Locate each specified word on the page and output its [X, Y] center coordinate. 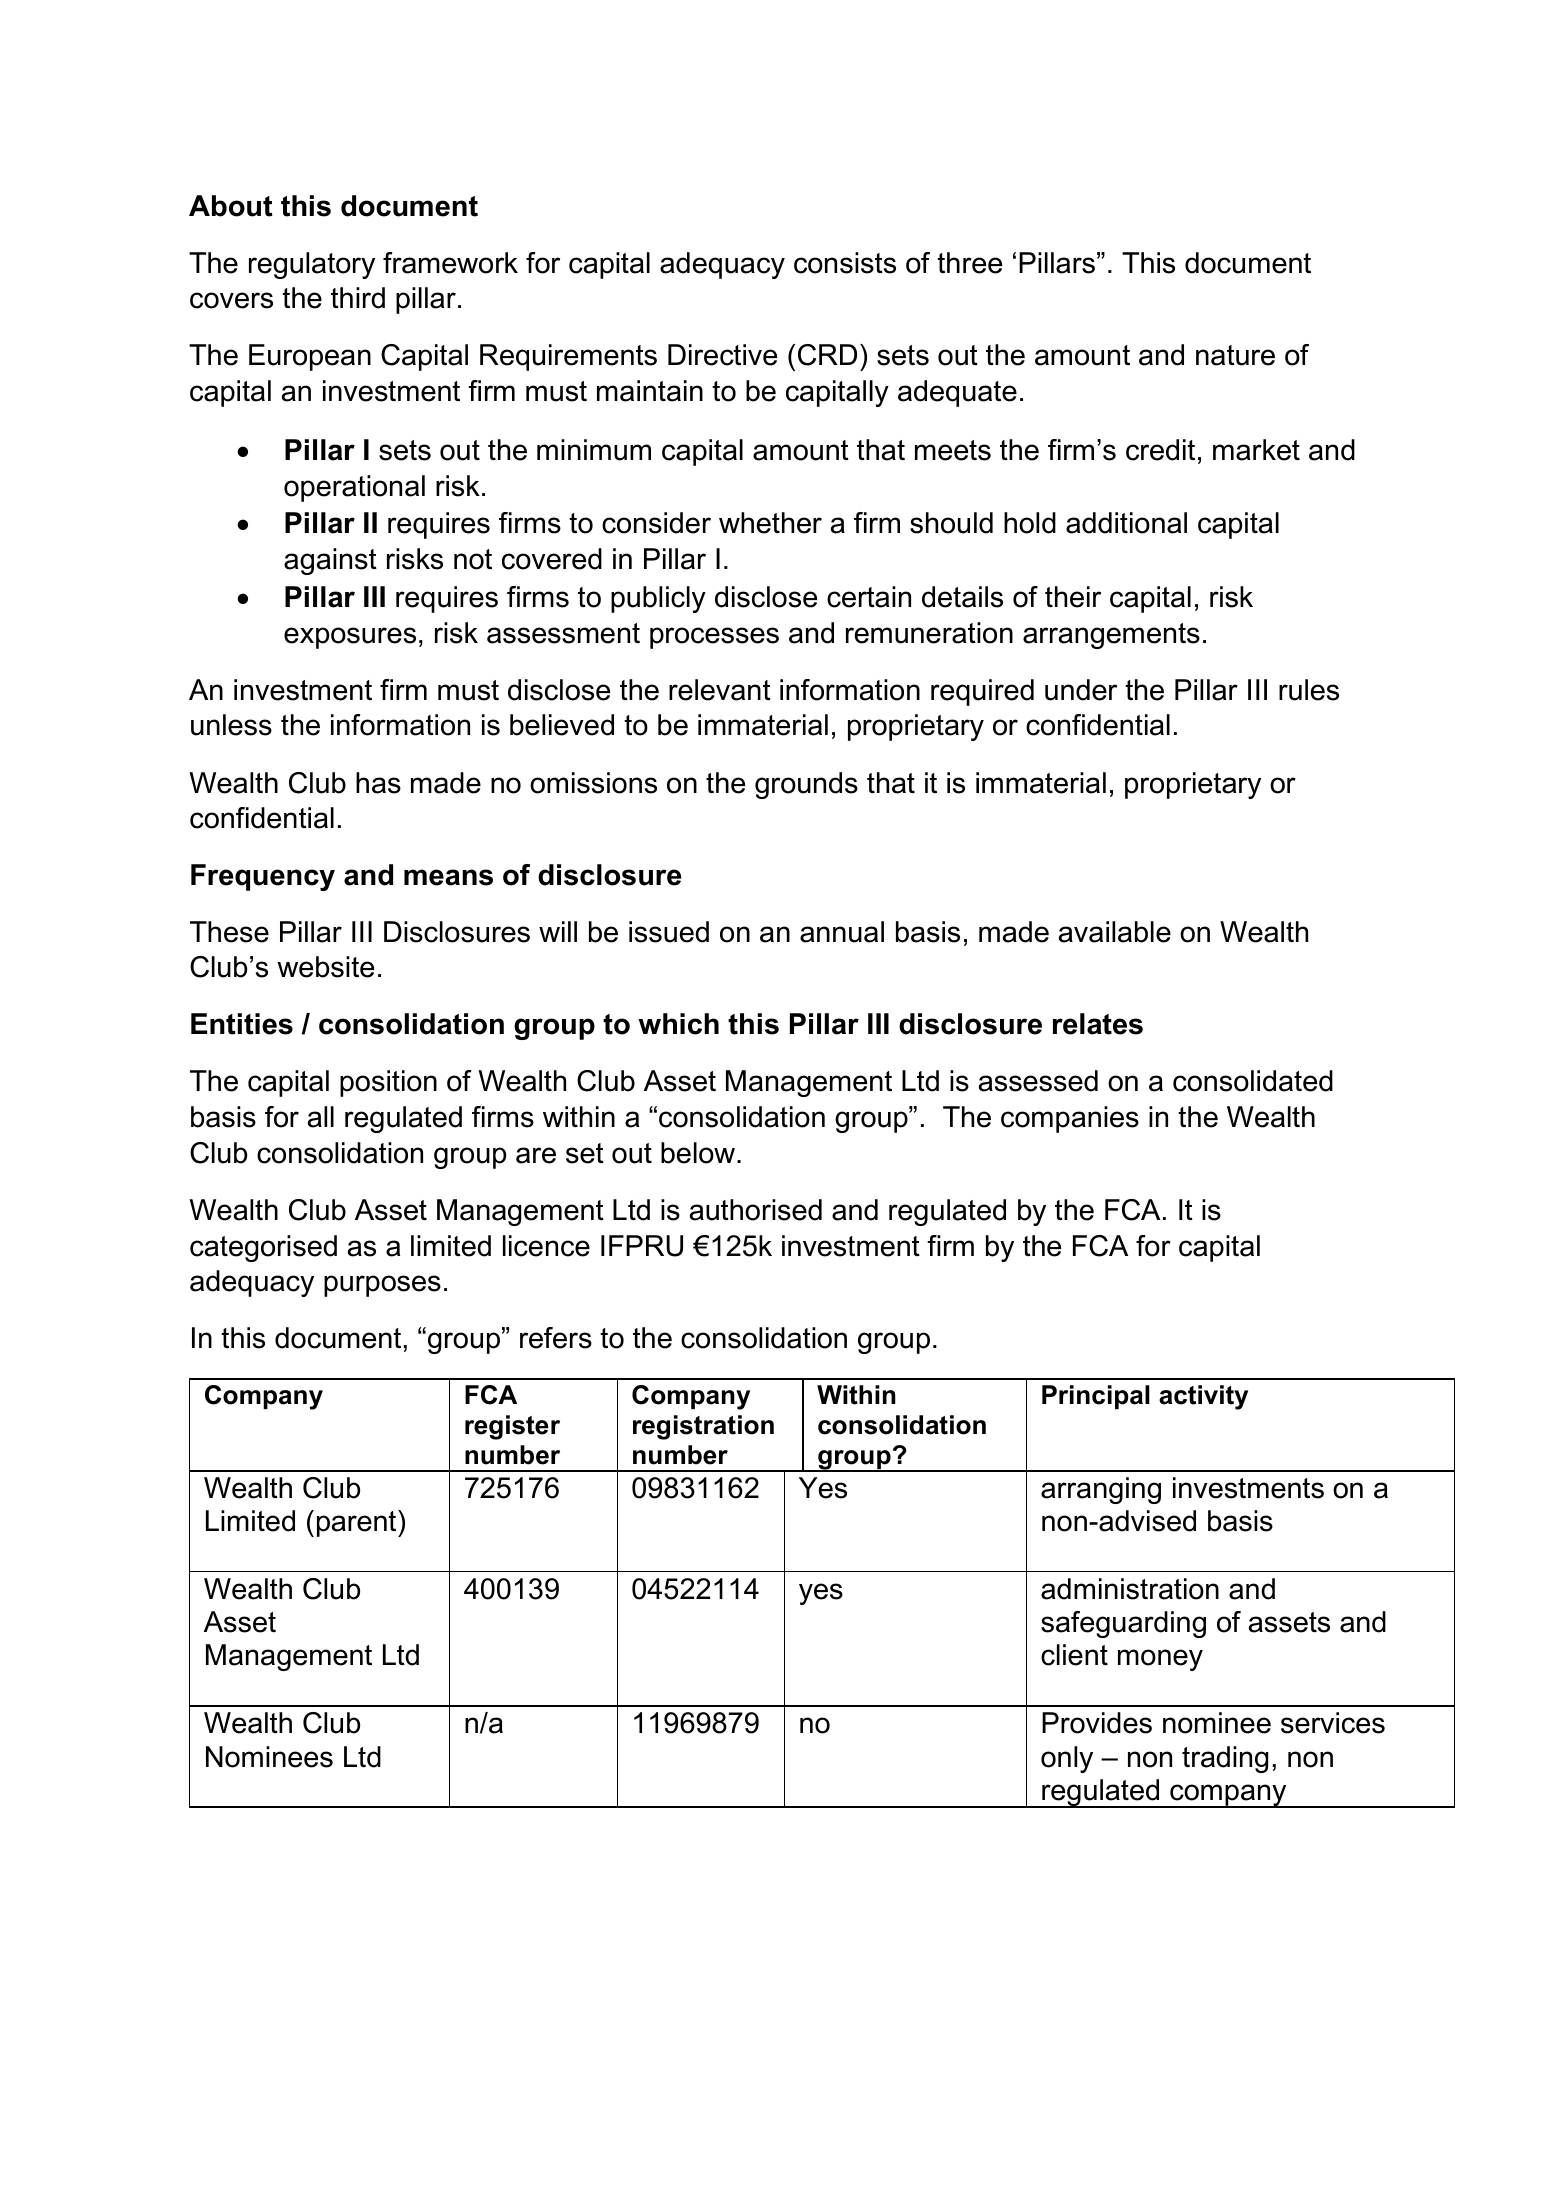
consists [845, 263]
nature [1235, 355]
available [1115, 932]
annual [842, 932]
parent [358, 1523]
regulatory [312, 265]
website [325, 967]
